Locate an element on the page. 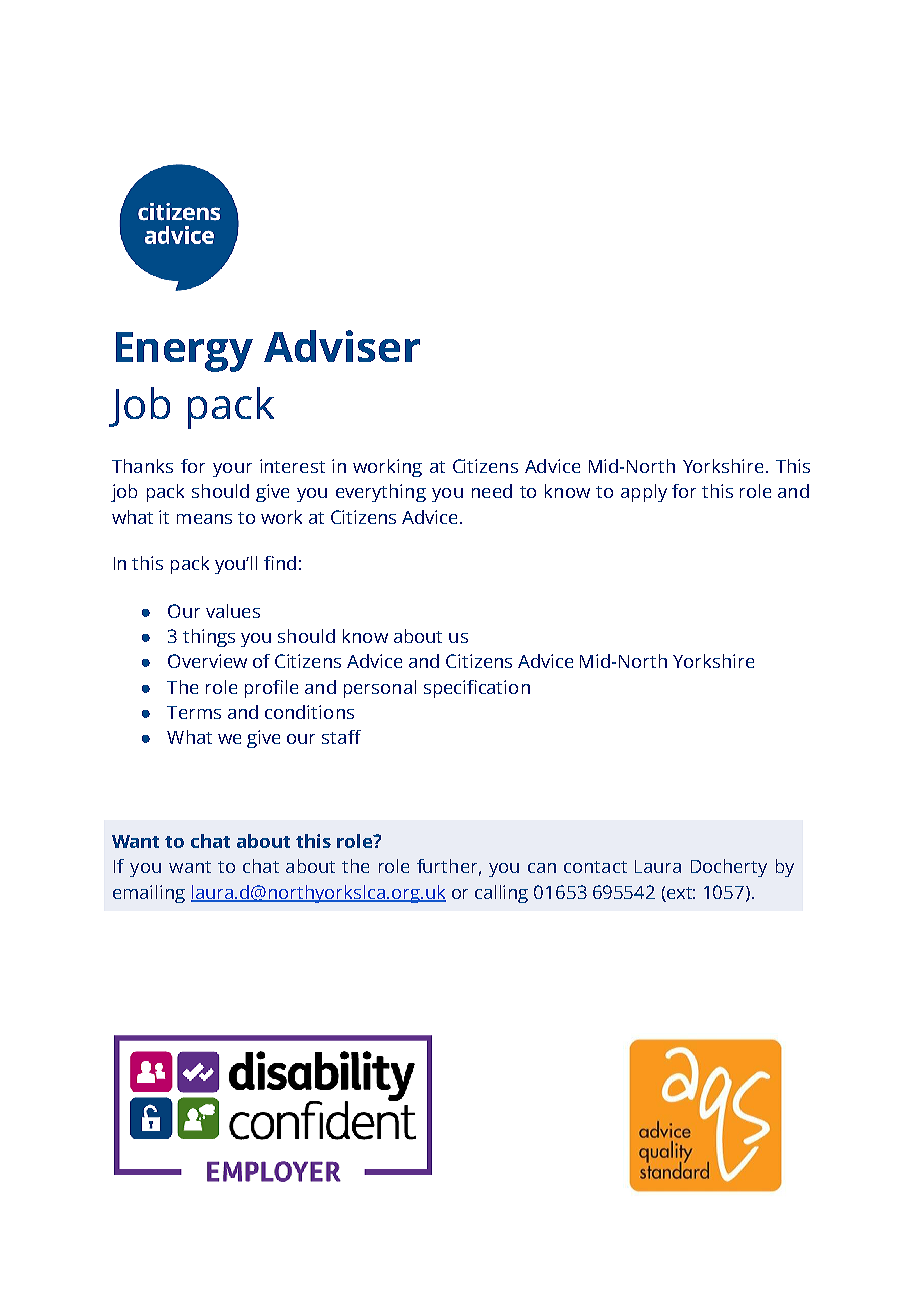 The width and height of the document is (924, 1307). Energy is located at coordinates (184, 352).
